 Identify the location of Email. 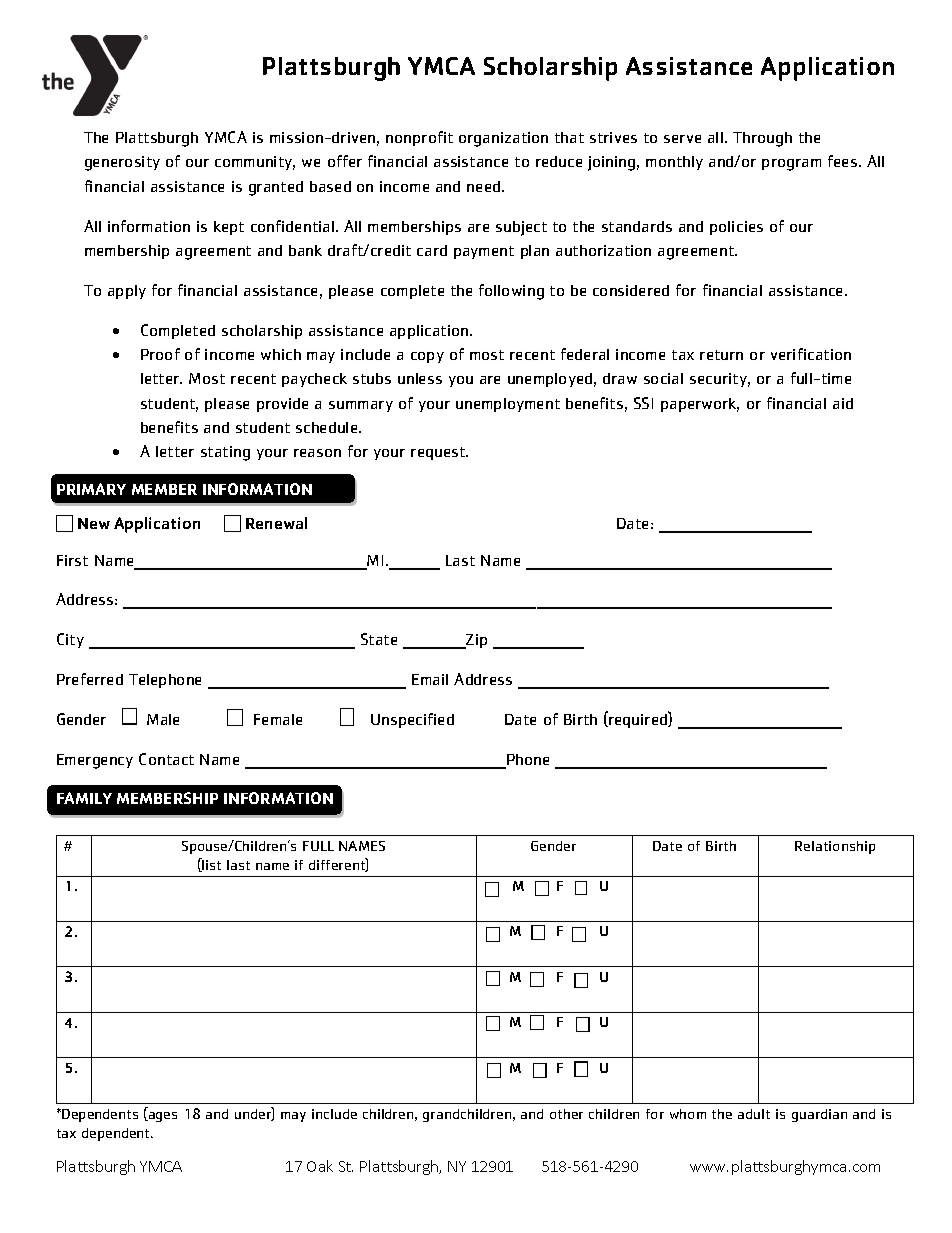
(430, 679).
